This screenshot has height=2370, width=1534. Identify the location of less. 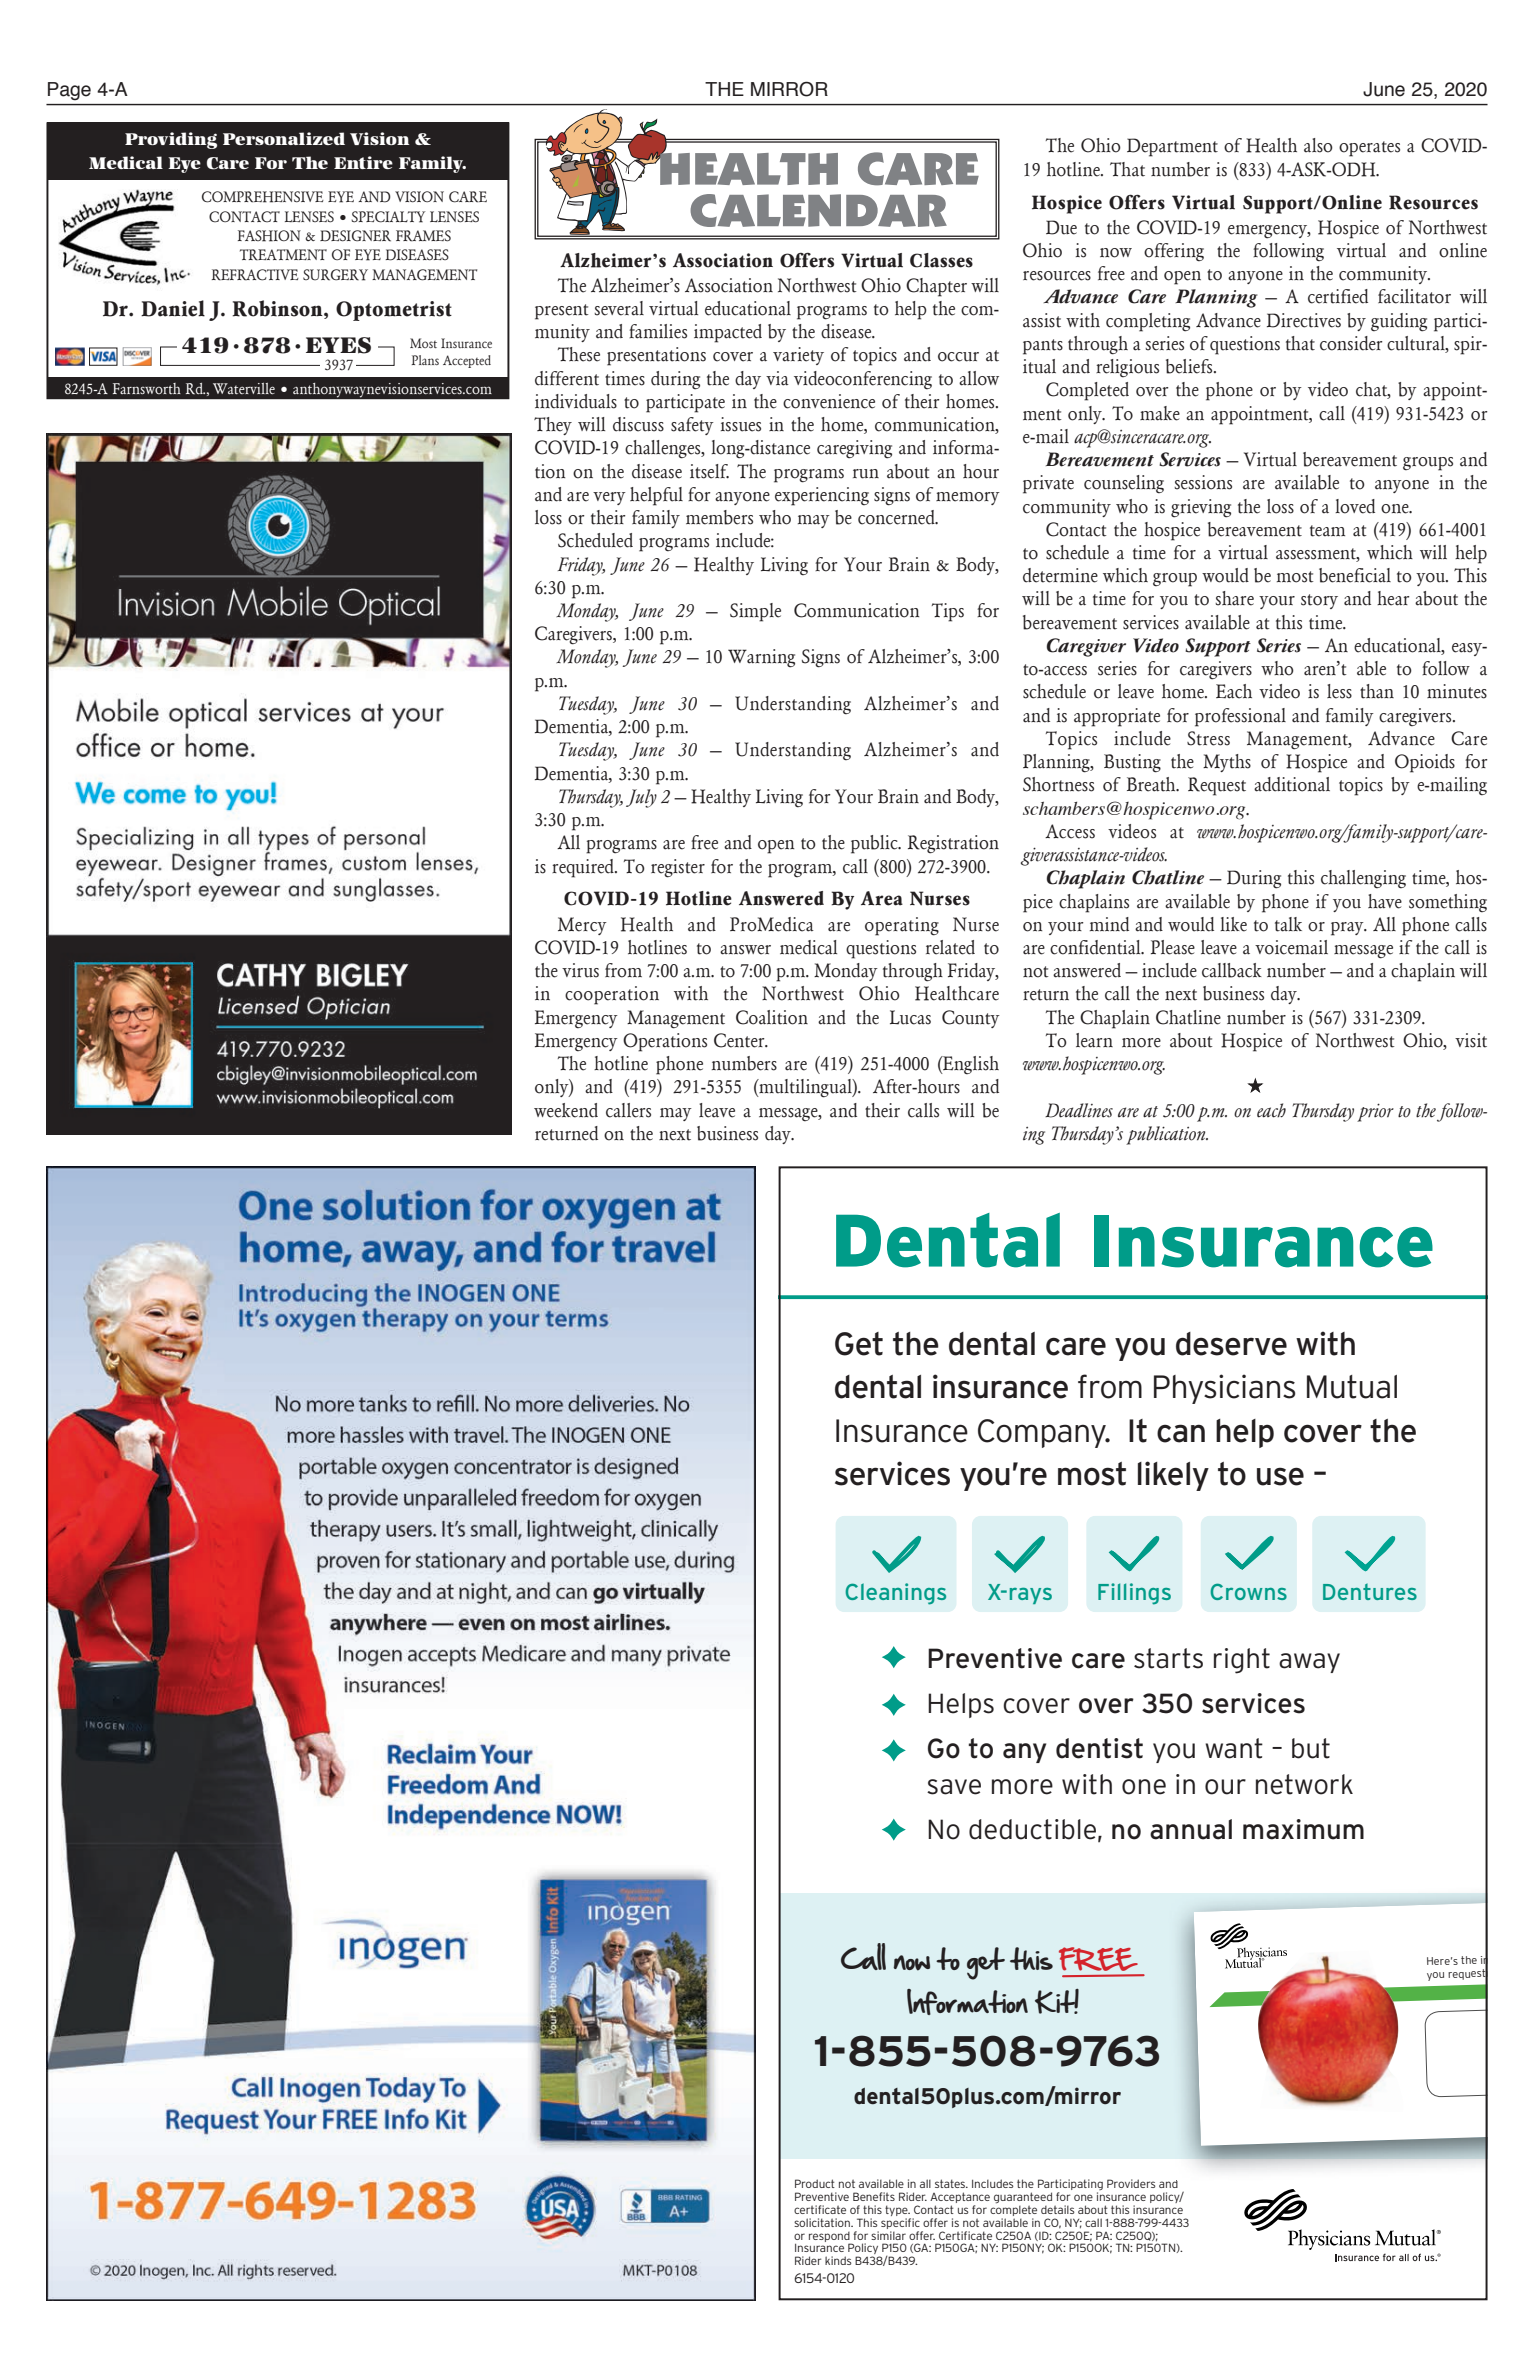
(1339, 691).
